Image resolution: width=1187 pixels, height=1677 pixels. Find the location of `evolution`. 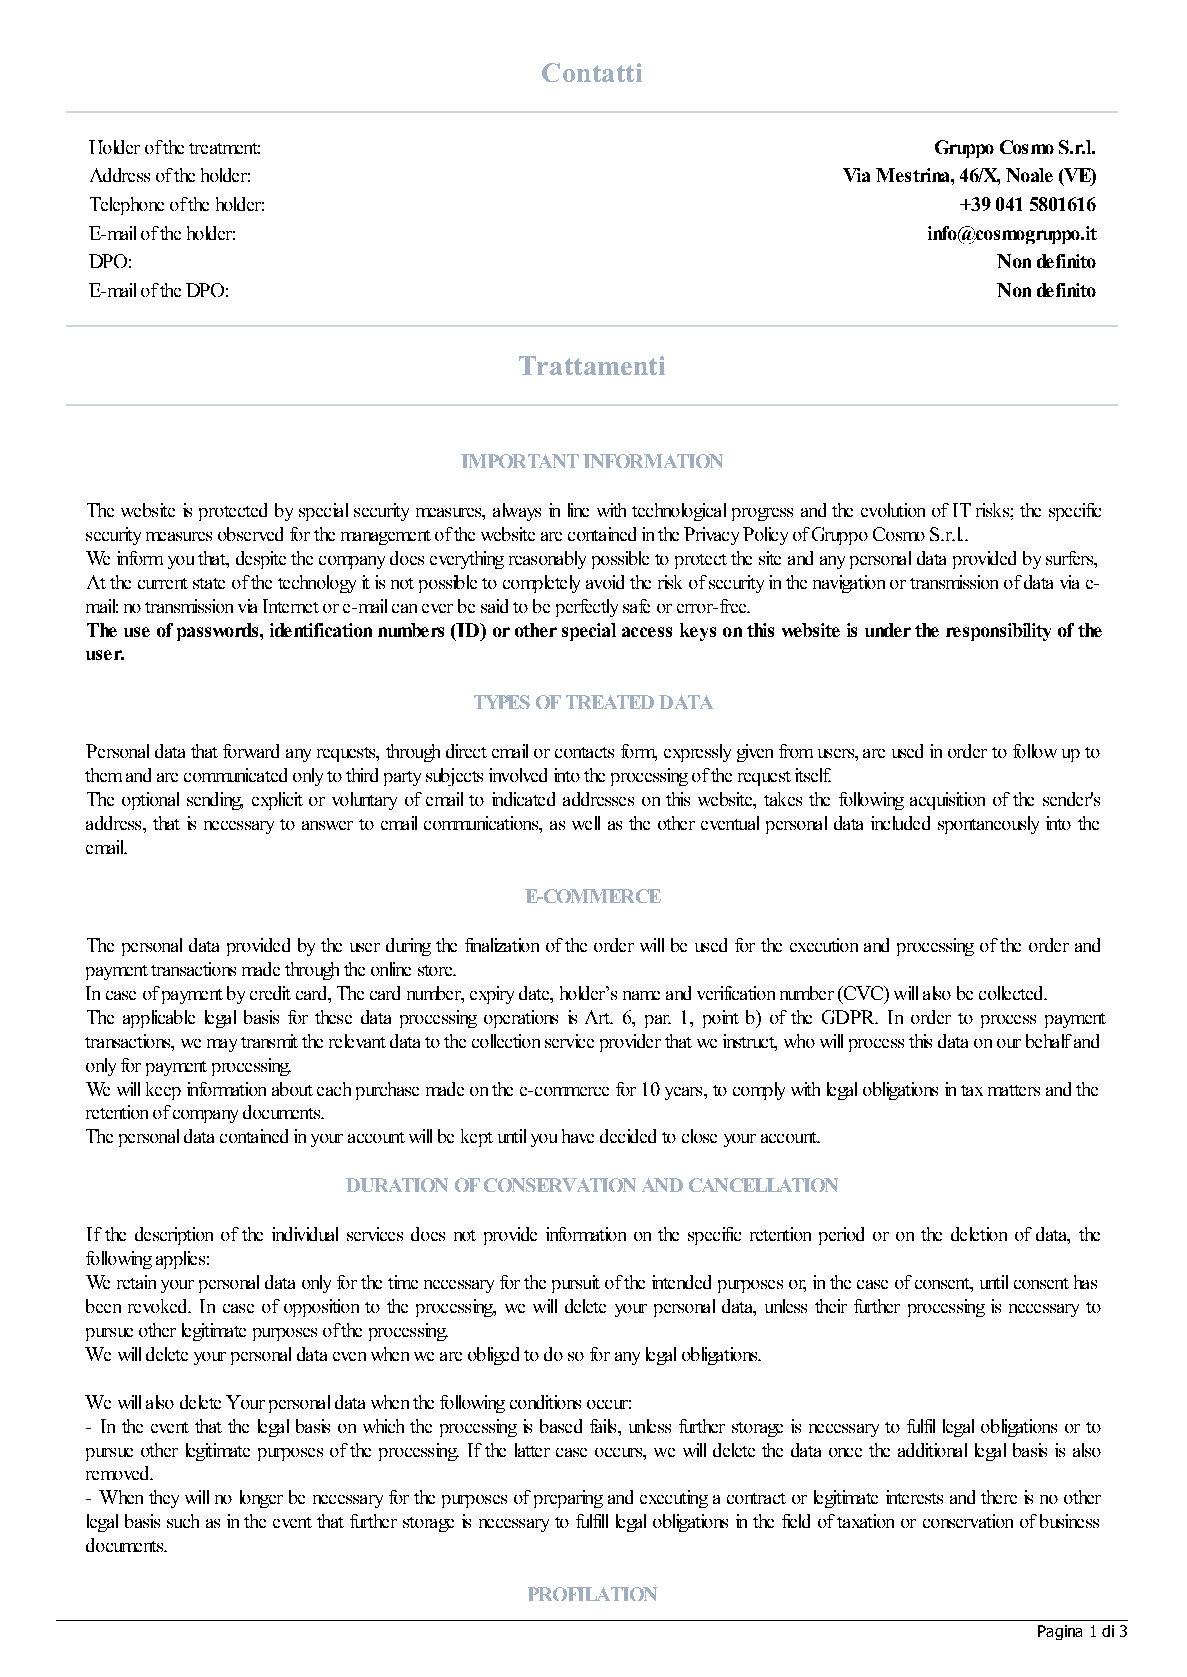

evolution is located at coordinates (893, 510).
